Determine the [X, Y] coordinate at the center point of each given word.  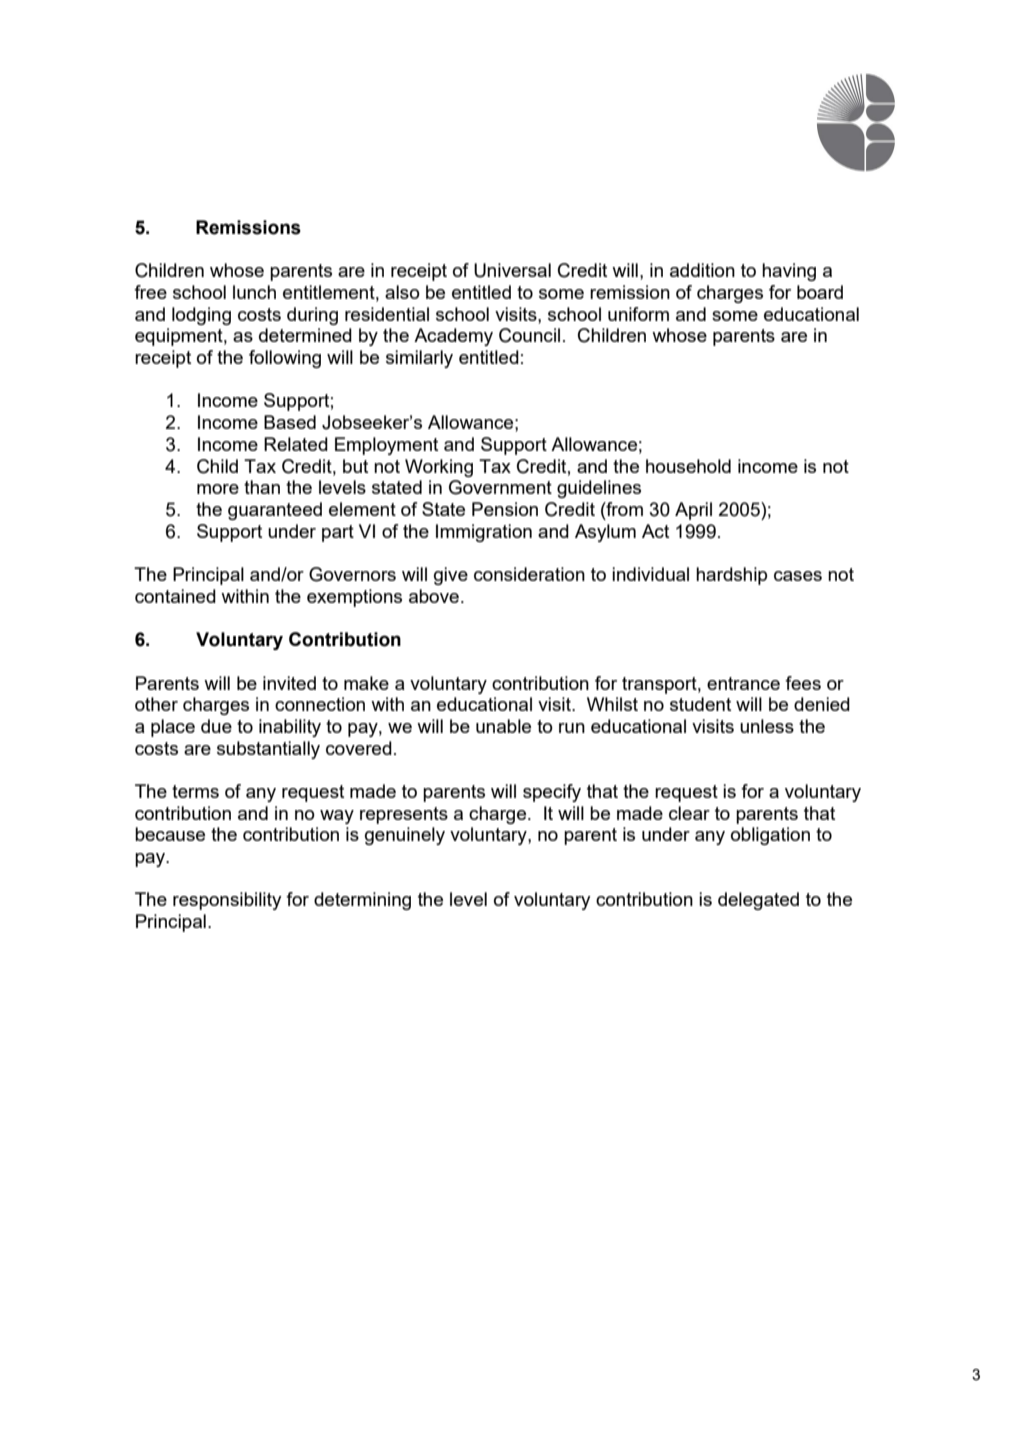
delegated [758, 901]
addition [702, 270]
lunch [254, 292]
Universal [512, 270]
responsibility [227, 901]
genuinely [405, 836]
